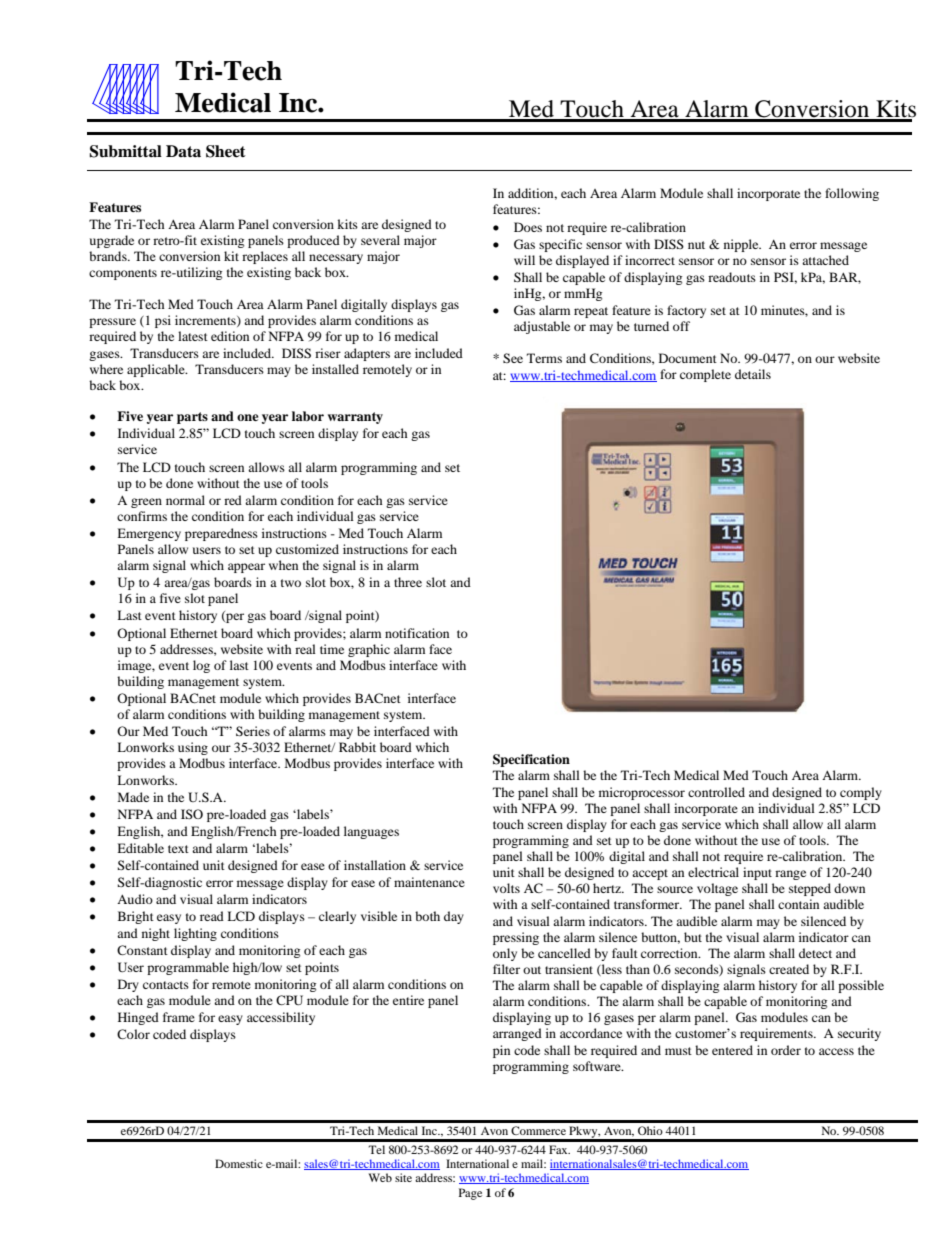  I want to click on log, so click(201, 666).
